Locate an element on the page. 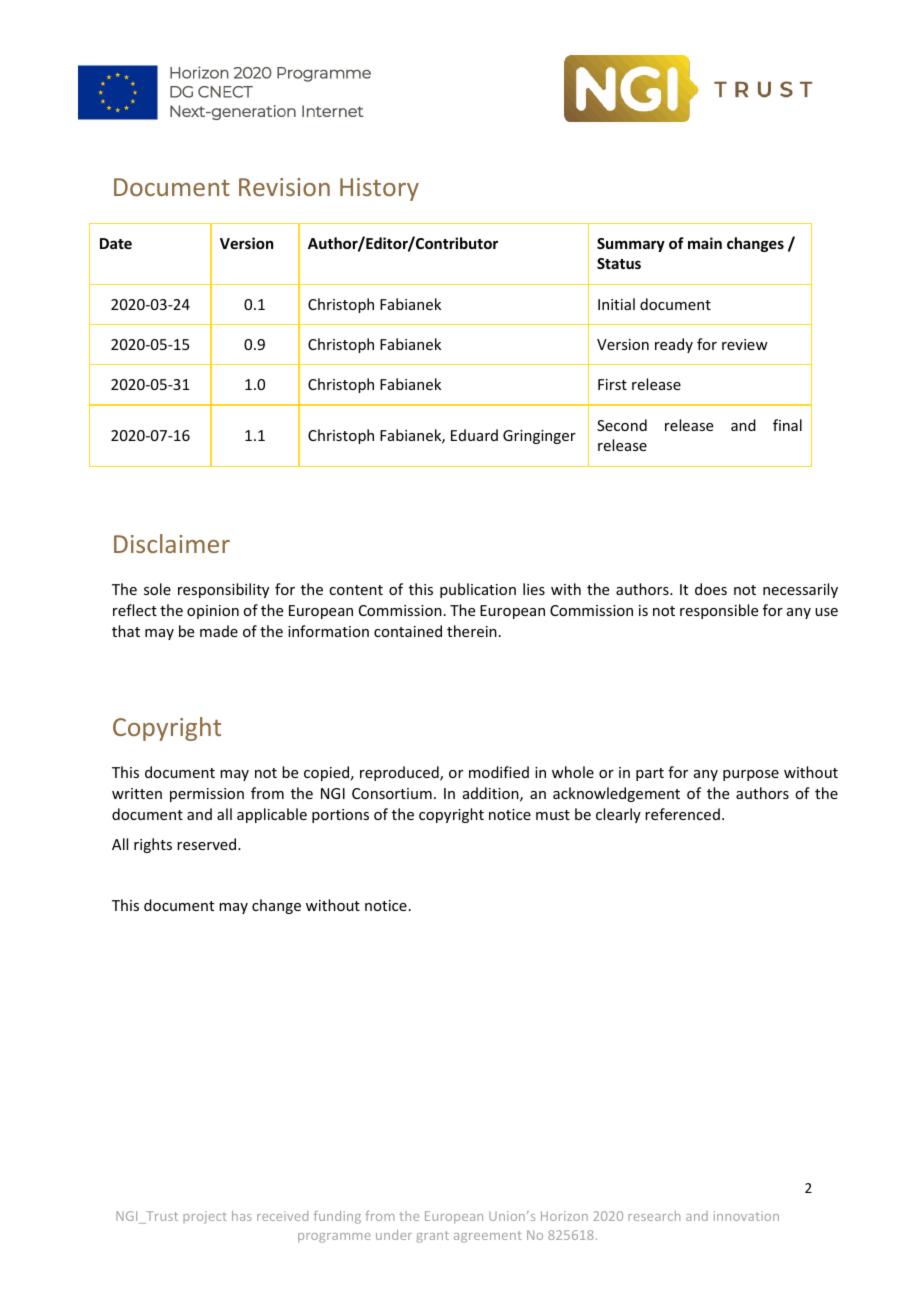 This document has height=1309, width=924. agreement is located at coordinates (488, 1237).
